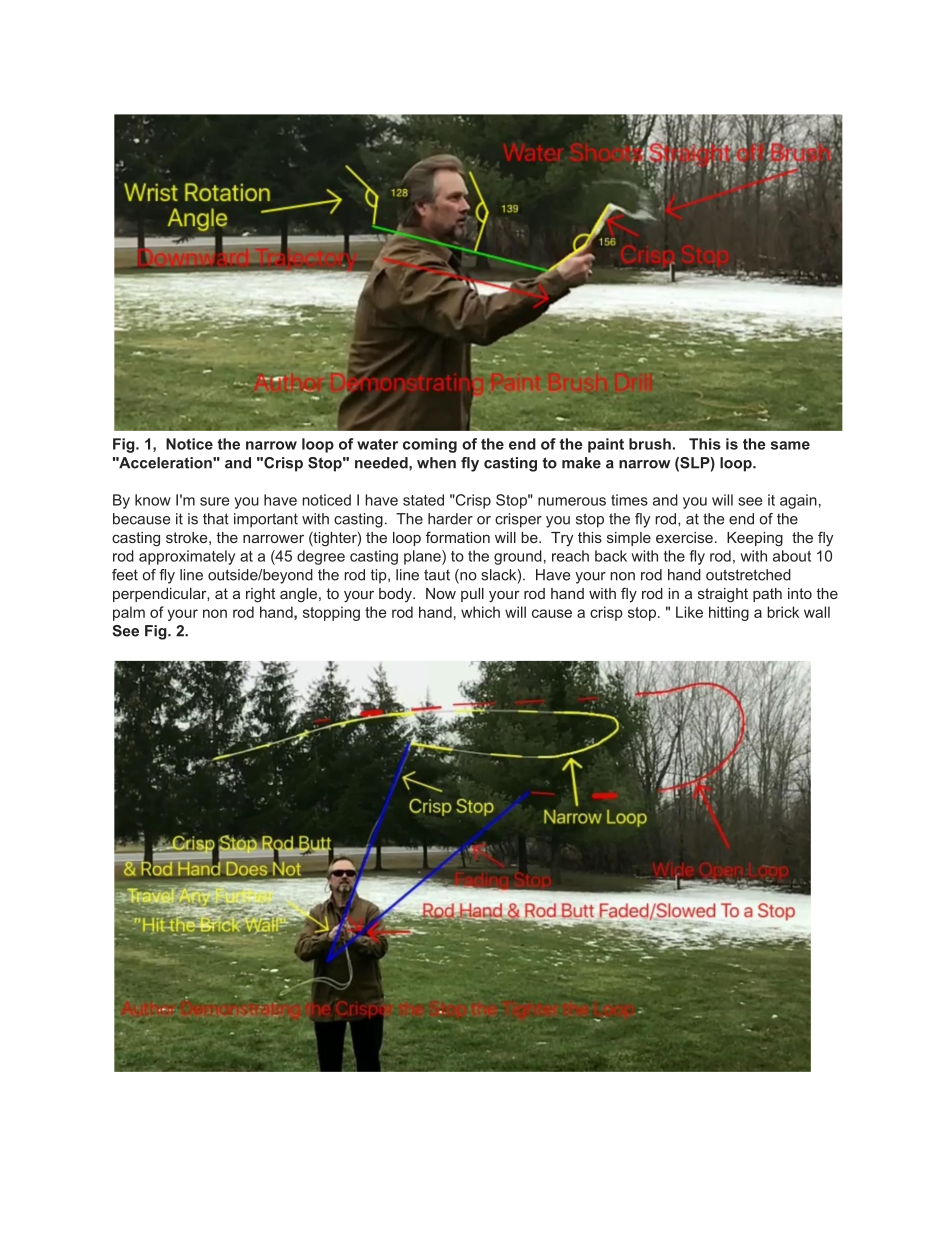 This screenshot has height=1233, width=952. I want to click on sure, so click(214, 501).
